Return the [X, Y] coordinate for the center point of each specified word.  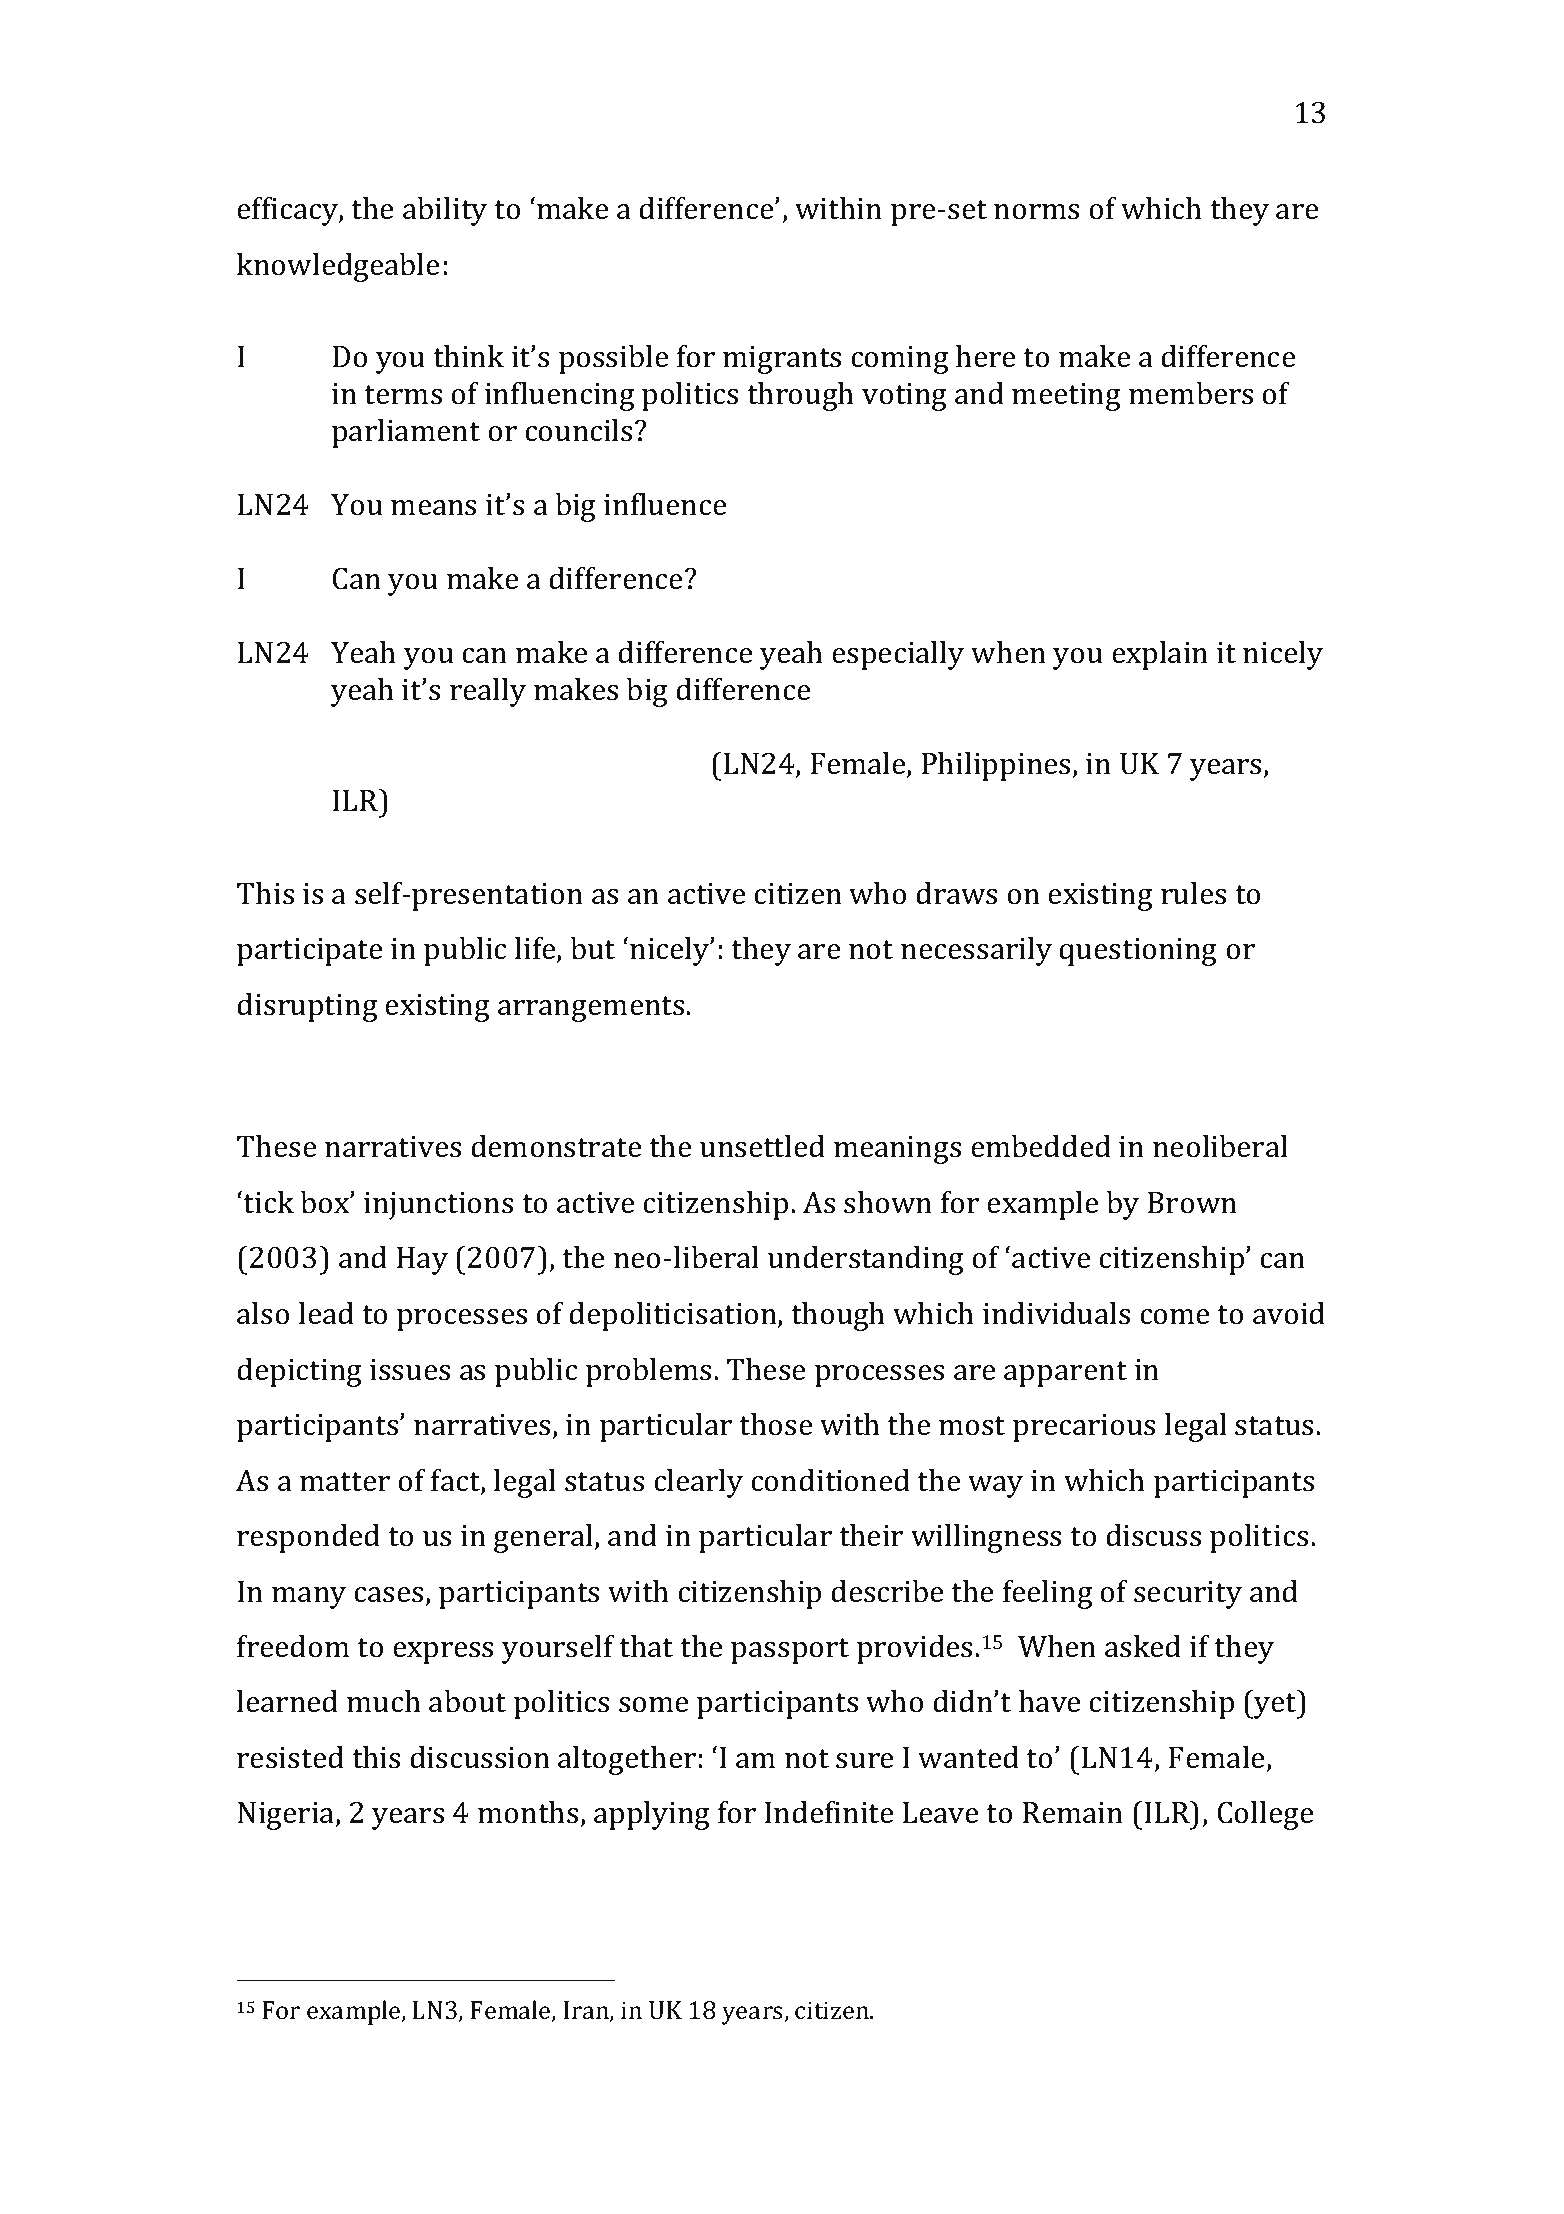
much [384, 1701]
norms [1036, 212]
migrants [782, 360]
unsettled [762, 1146]
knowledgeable [338, 267]
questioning [1138, 952]
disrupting [307, 1007]
